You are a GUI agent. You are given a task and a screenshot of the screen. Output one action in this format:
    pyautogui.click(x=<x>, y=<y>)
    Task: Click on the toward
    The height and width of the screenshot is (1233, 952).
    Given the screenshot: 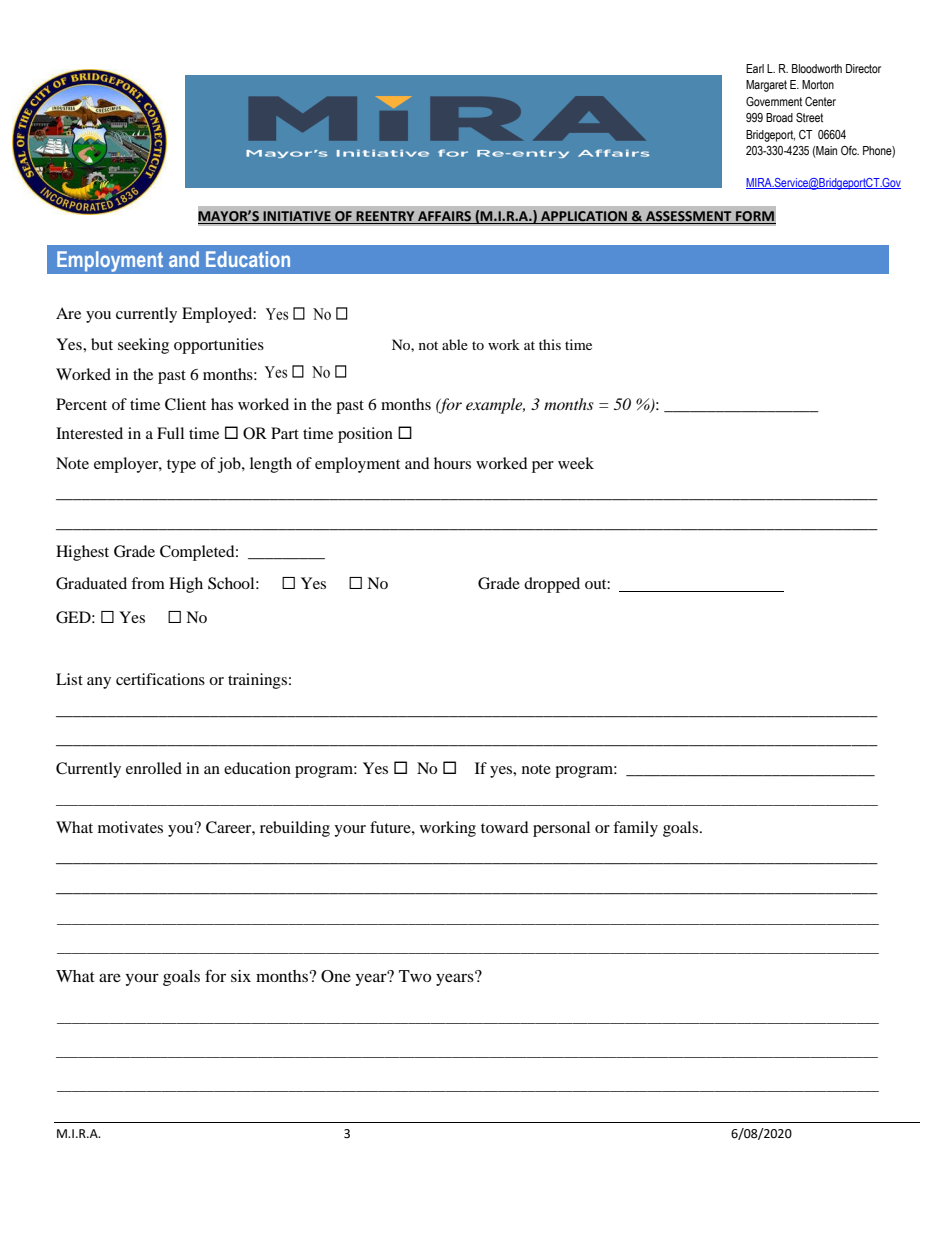 What is the action you would take?
    pyautogui.click(x=505, y=827)
